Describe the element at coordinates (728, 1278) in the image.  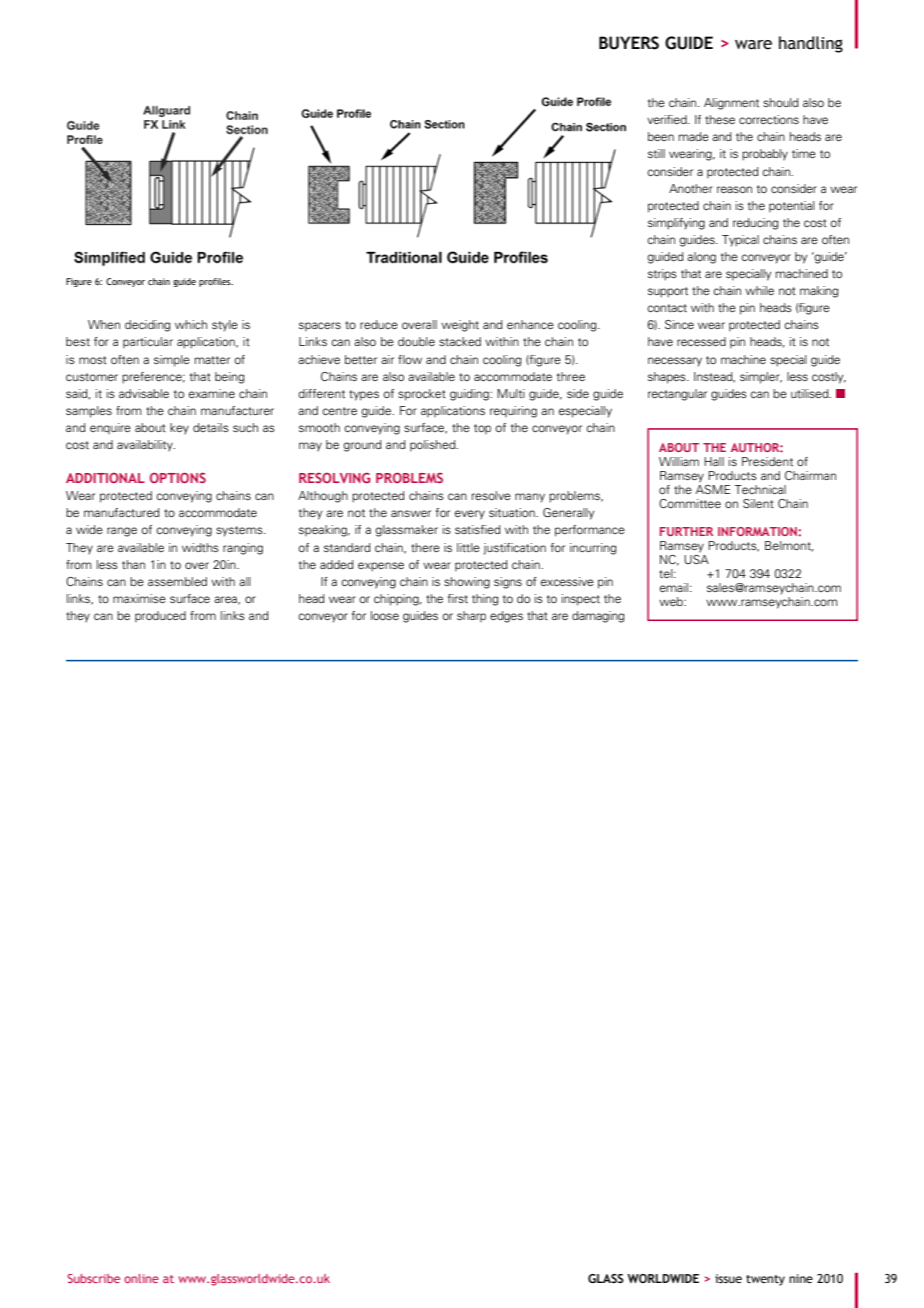
I see `issue` at that location.
